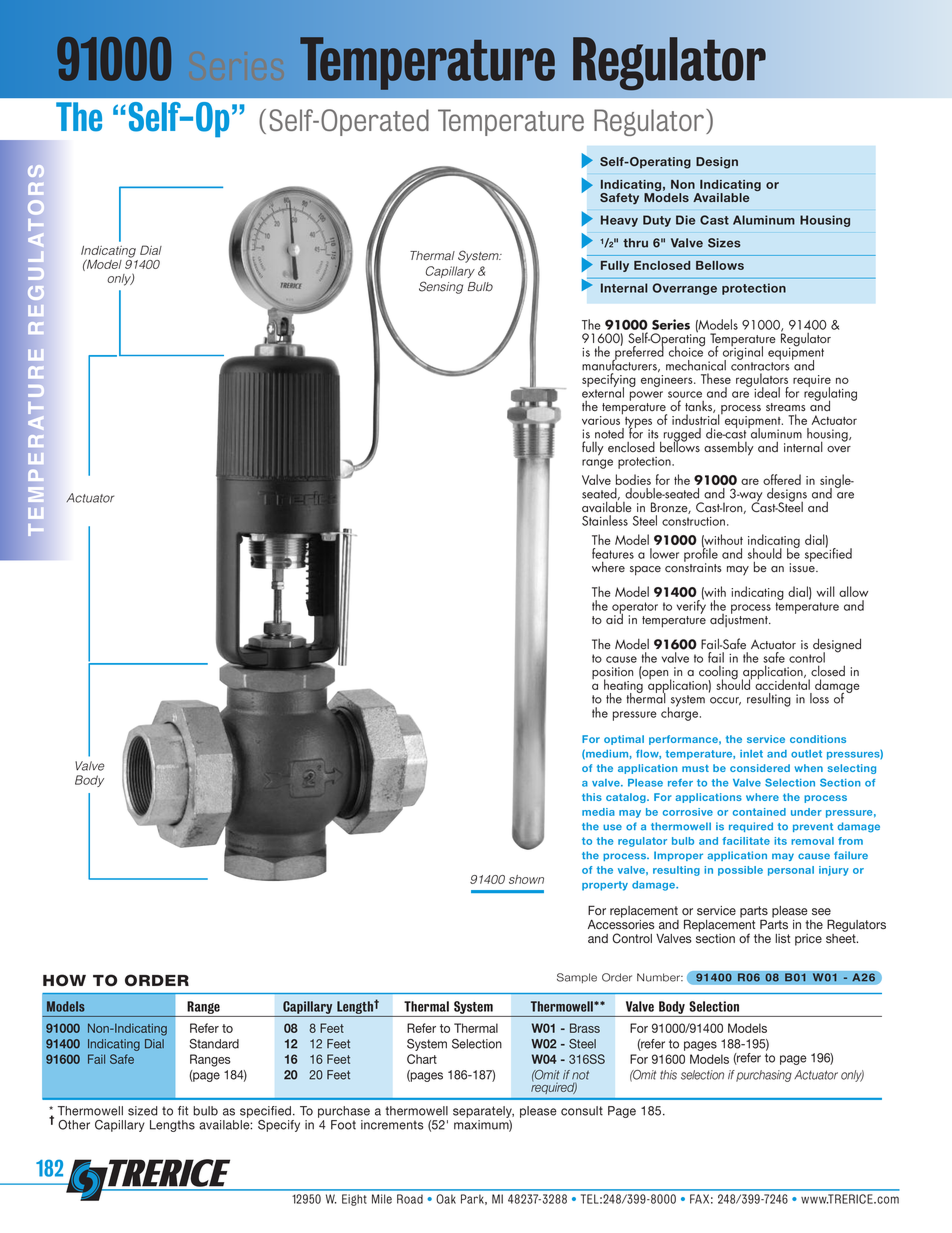 This document has height=1233, width=952. I want to click on occur, so click(725, 701).
